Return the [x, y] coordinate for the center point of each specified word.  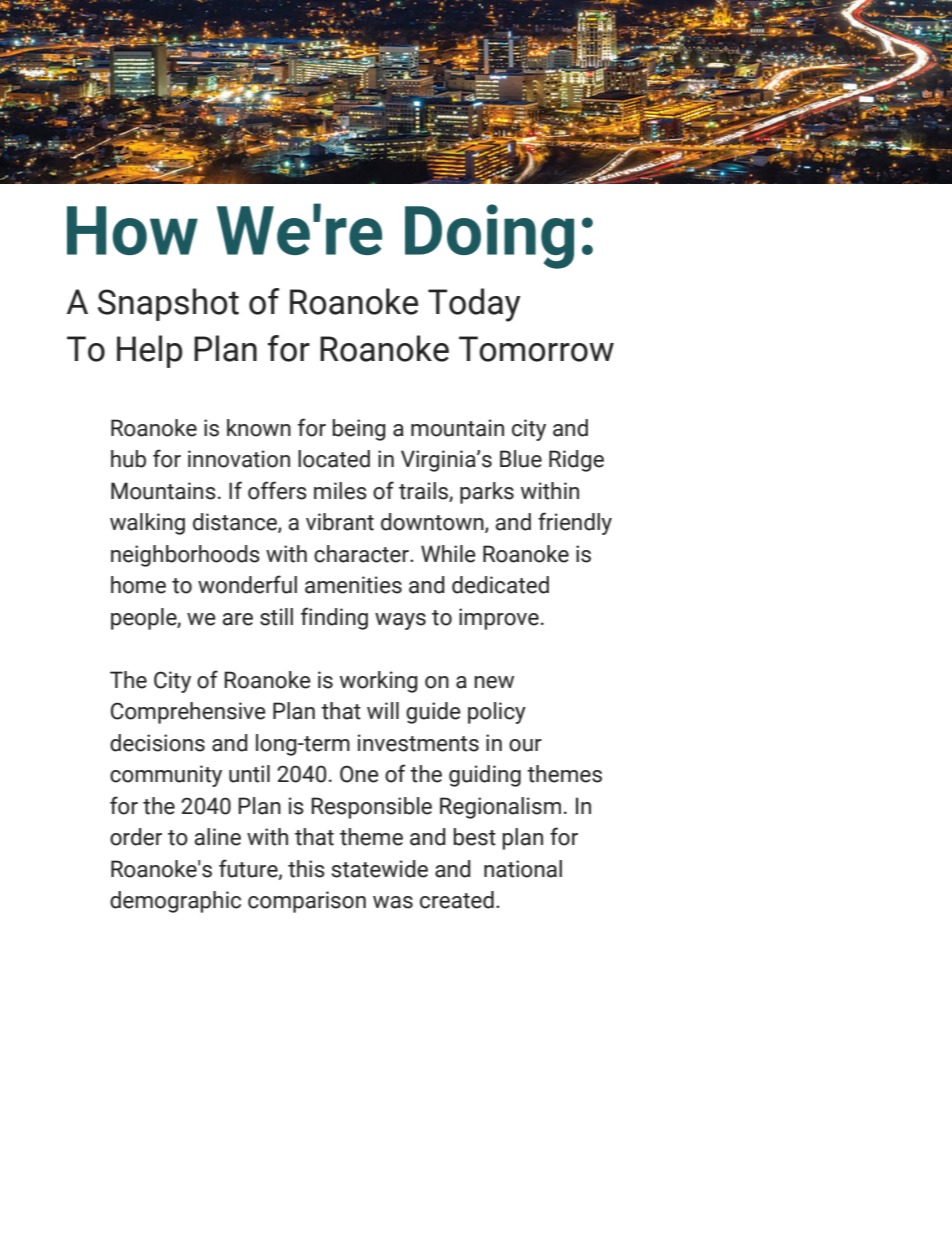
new [494, 682]
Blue [521, 459]
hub [128, 459]
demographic [175, 902]
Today [474, 305]
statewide [379, 869]
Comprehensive [188, 713]
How [132, 230]
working [379, 682]
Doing [489, 236]
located [334, 459]
